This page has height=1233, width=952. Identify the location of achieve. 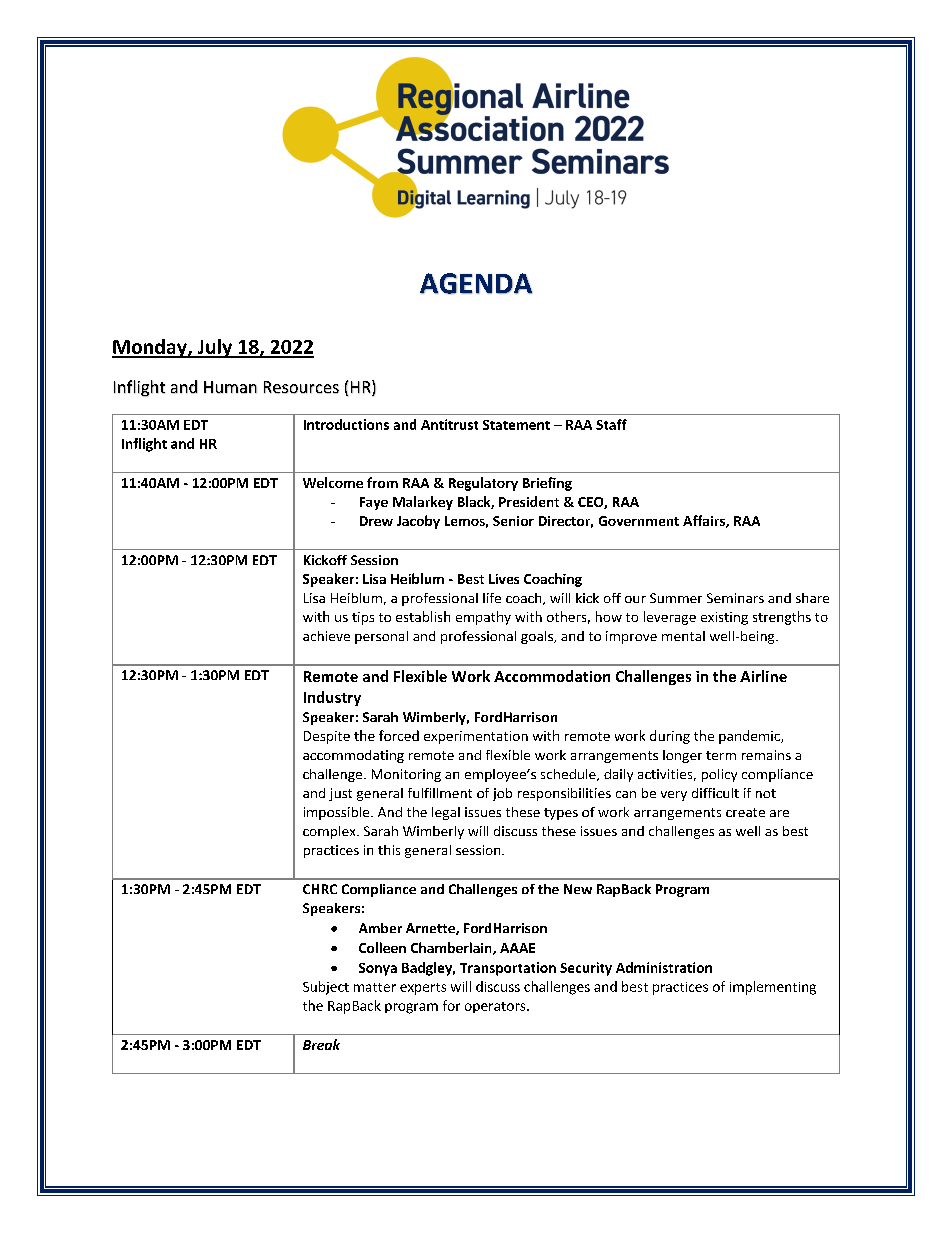
(326, 636).
